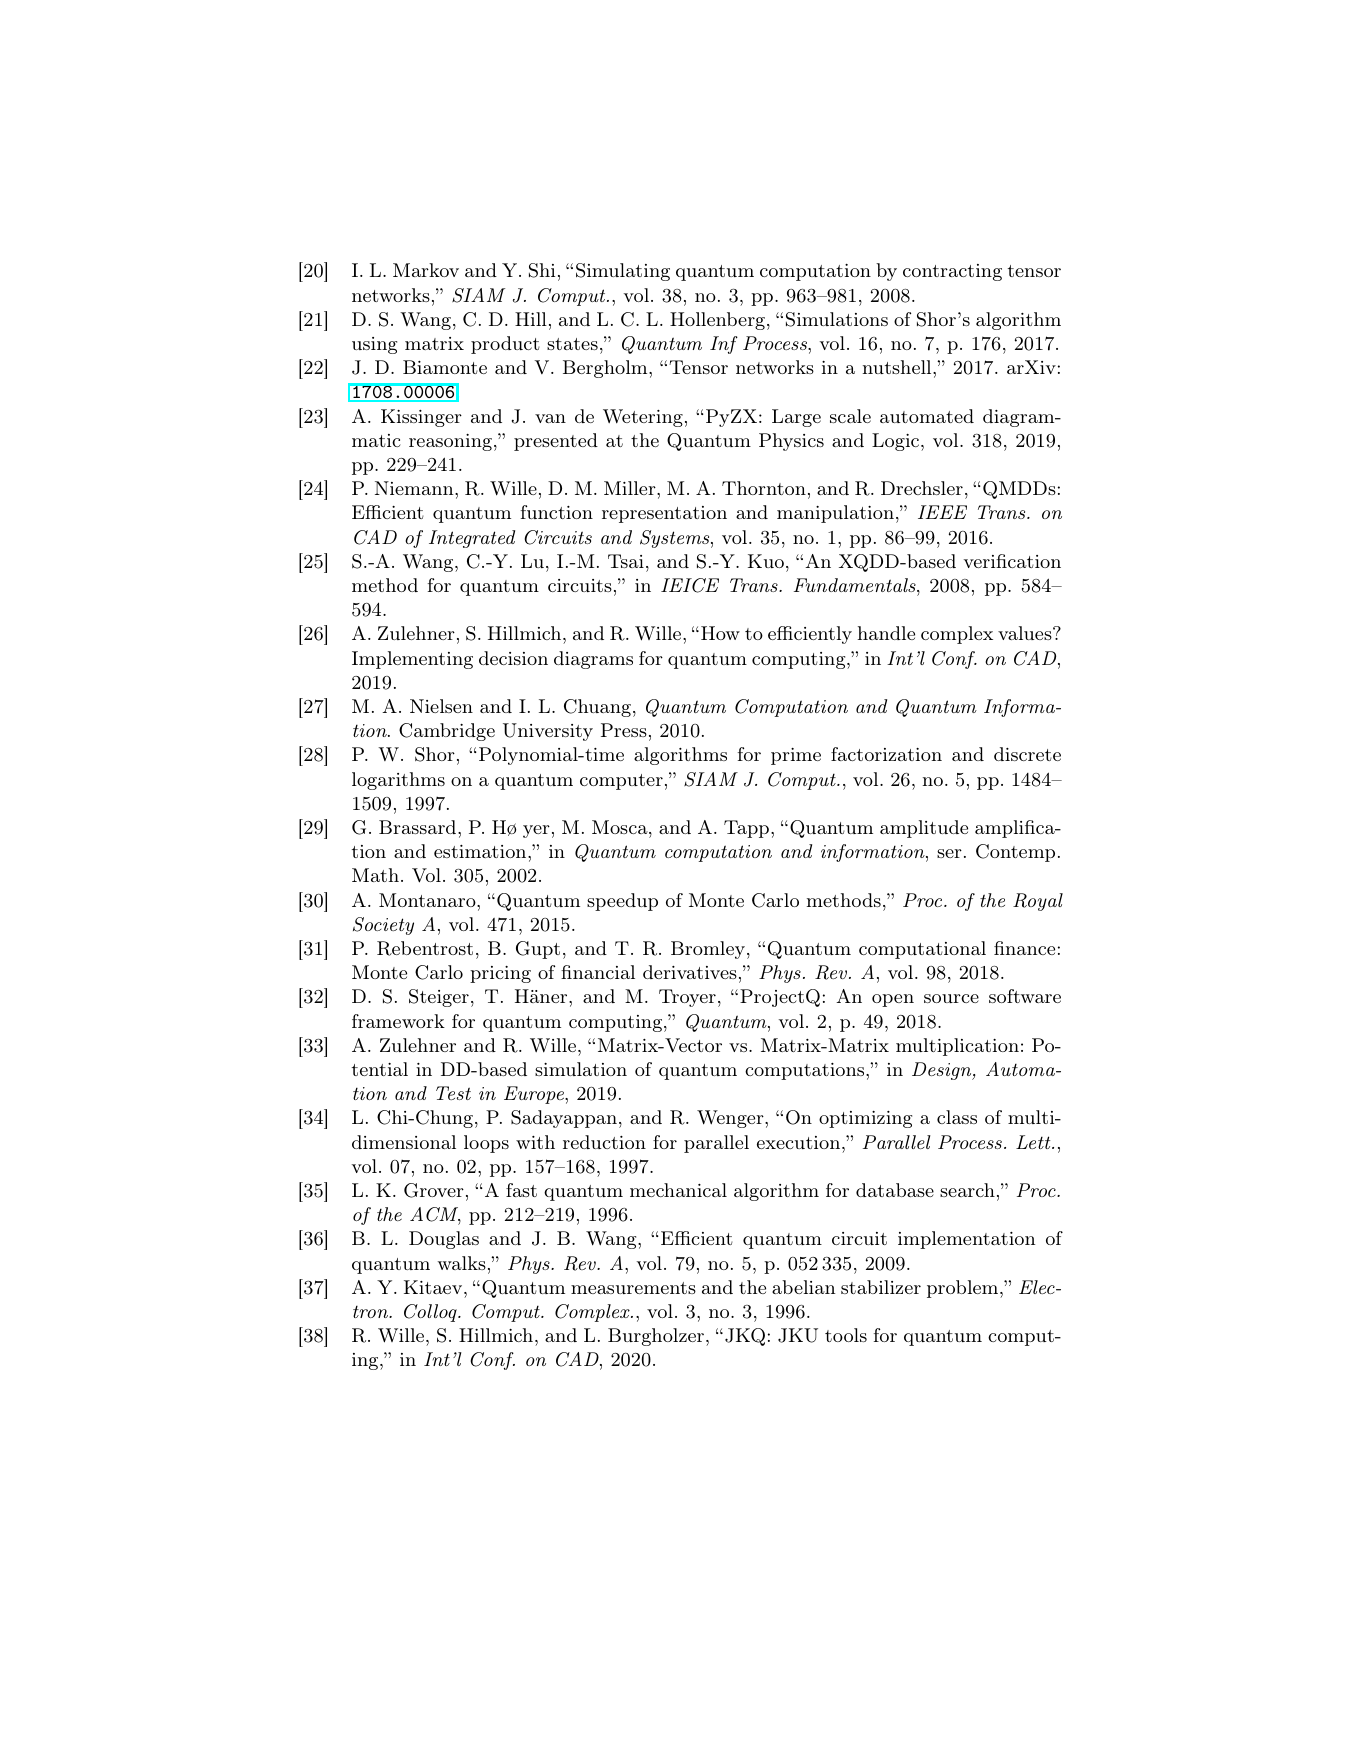 Image resolution: width=1352 pixels, height=1749 pixels. Describe the element at coordinates (796, 756) in the image. I see `prime` at that location.
